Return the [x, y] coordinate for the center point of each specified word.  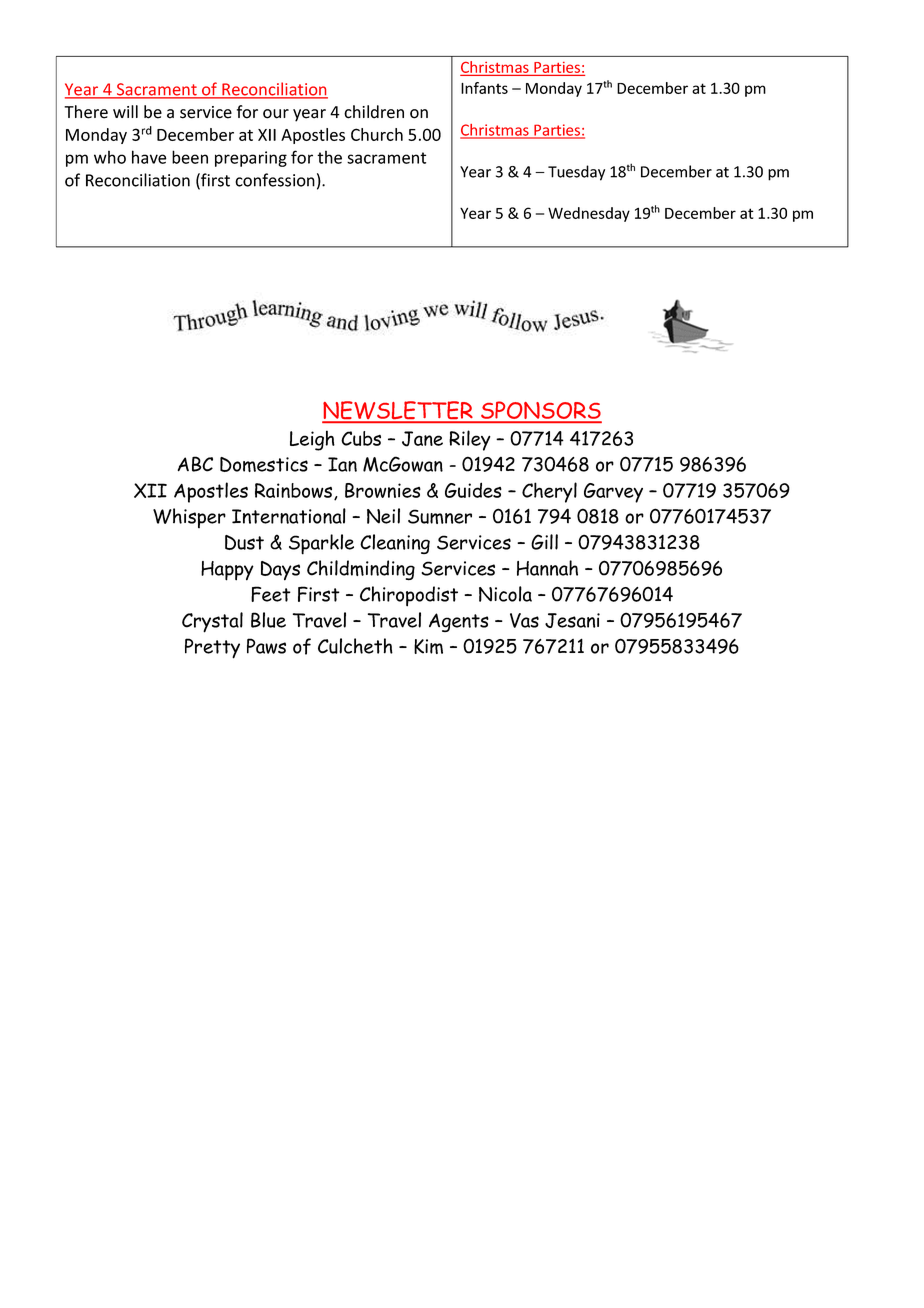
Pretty [212, 648]
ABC [195, 464]
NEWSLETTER [398, 411]
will [125, 111]
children [374, 112]
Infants [484, 88]
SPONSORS [540, 411]
